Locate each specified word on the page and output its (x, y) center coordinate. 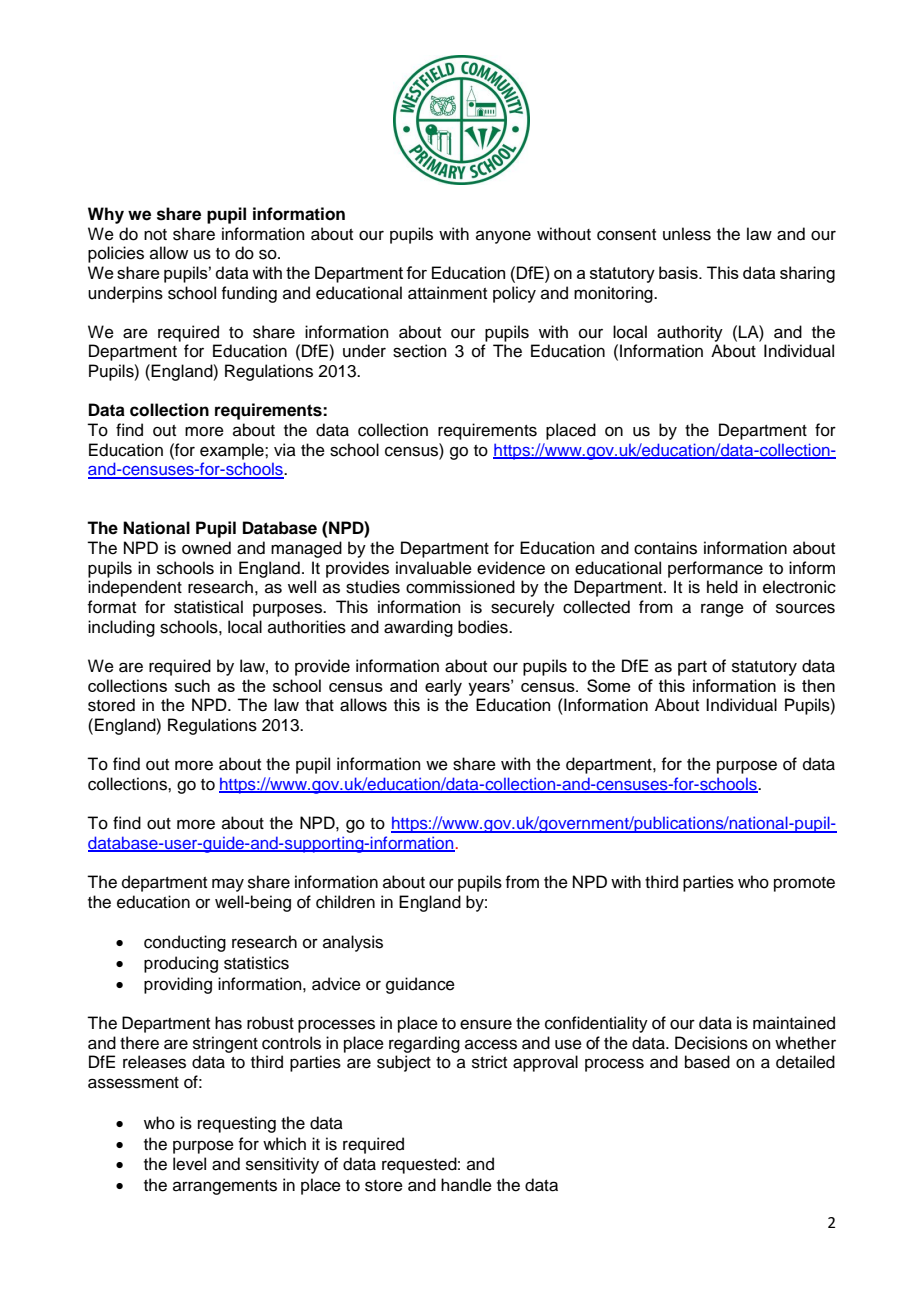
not (155, 235)
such (192, 685)
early (443, 687)
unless (687, 234)
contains (665, 548)
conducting (185, 943)
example (233, 451)
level (189, 1164)
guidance (420, 985)
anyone (503, 237)
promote (804, 884)
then (818, 685)
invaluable (434, 568)
